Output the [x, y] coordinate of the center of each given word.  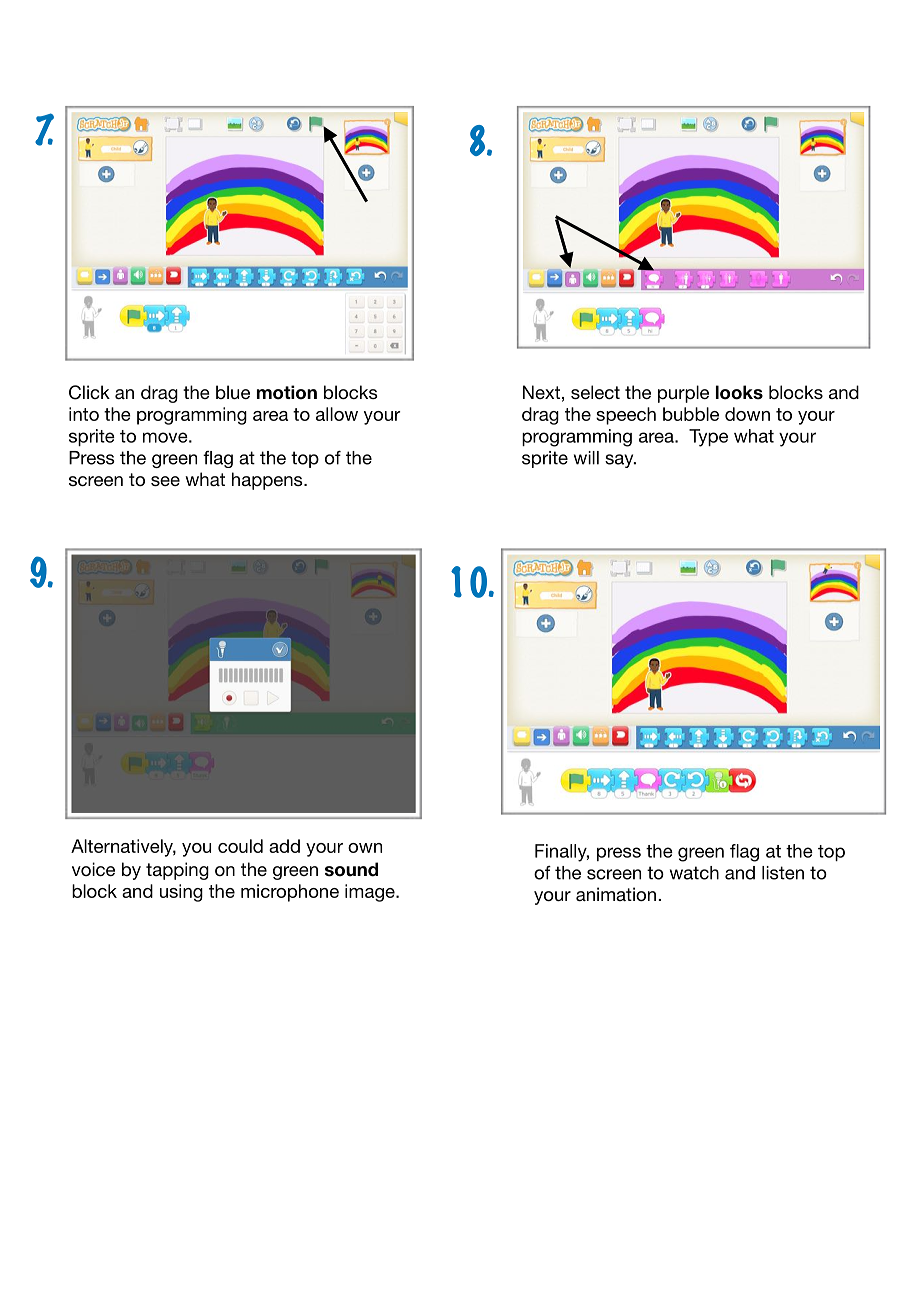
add [284, 846]
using [181, 893]
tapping [177, 871]
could [240, 846]
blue [233, 392]
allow [337, 414]
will [586, 458]
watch [694, 873]
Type [708, 438]
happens [268, 481]
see [165, 481]
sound [351, 869]
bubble [691, 414]
